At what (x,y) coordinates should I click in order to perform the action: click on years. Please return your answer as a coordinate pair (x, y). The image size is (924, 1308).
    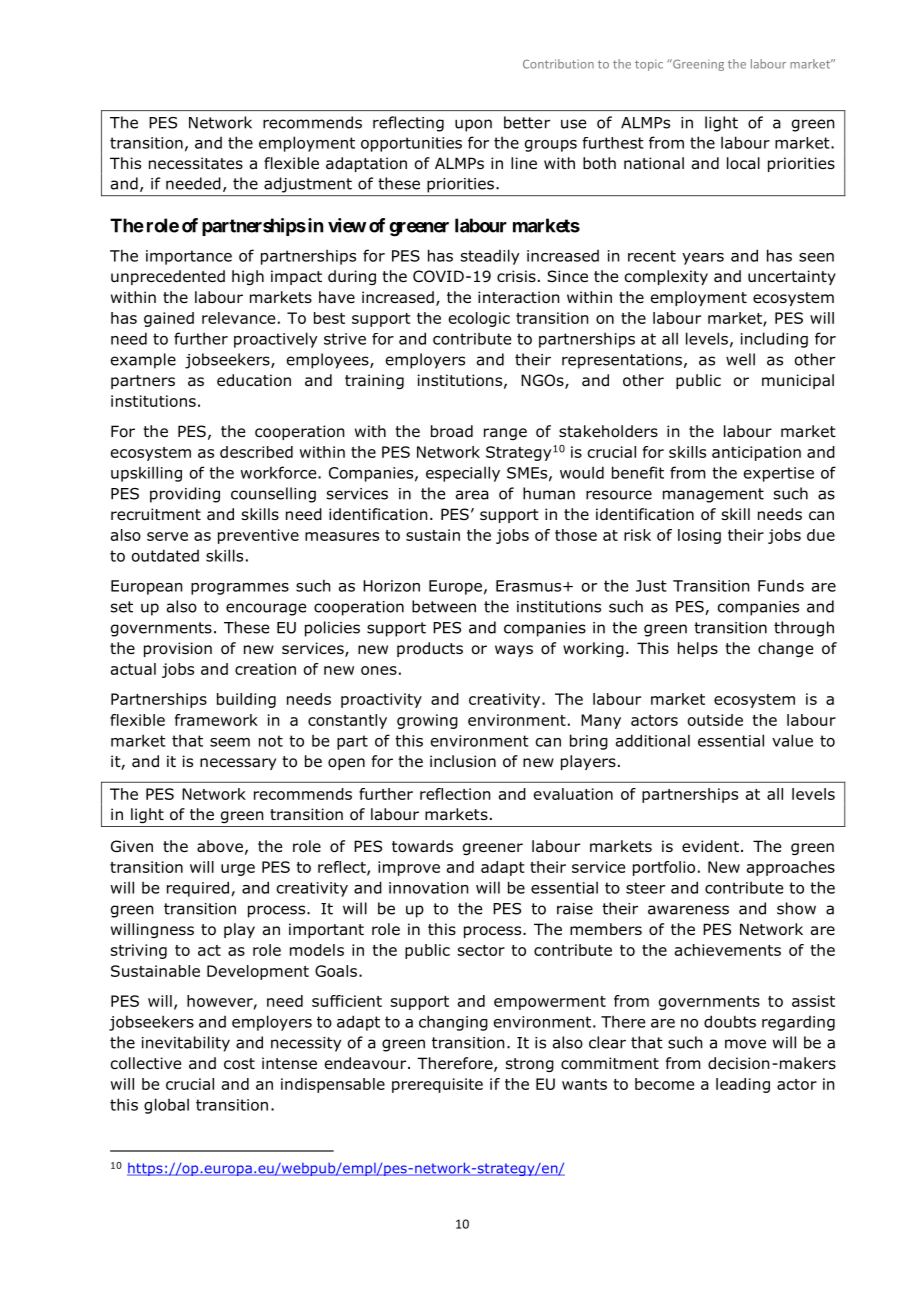
    Looking at the image, I should click on (703, 259).
